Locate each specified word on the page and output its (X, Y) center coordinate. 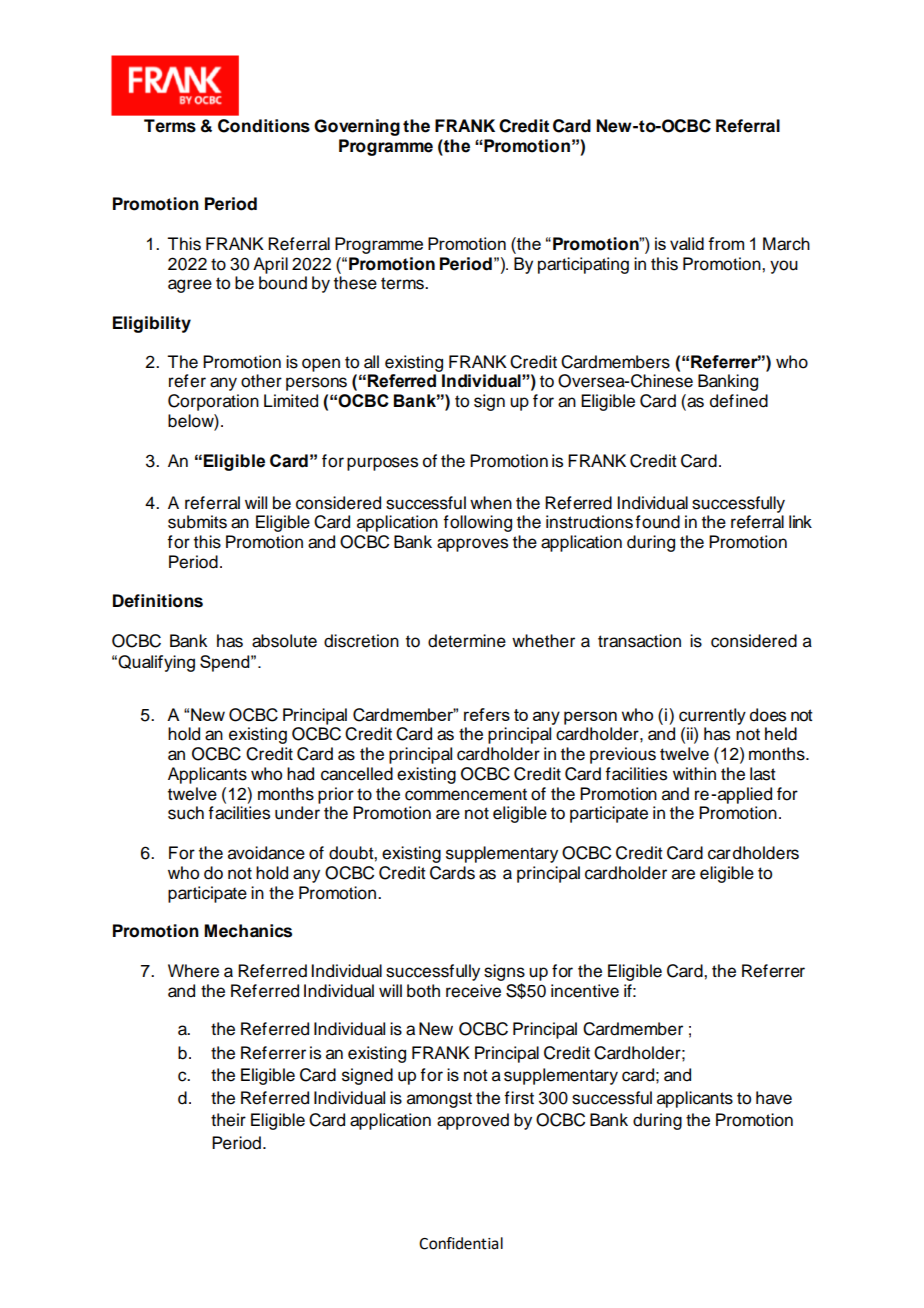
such (186, 813)
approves (472, 545)
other (261, 381)
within (694, 773)
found (657, 522)
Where (193, 971)
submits (197, 522)
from (726, 243)
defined (739, 401)
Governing (357, 127)
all (371, 362)
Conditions (264, 126)
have (774, 1098)
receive (473, 991)
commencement (466, 794)
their (228, 1120)
